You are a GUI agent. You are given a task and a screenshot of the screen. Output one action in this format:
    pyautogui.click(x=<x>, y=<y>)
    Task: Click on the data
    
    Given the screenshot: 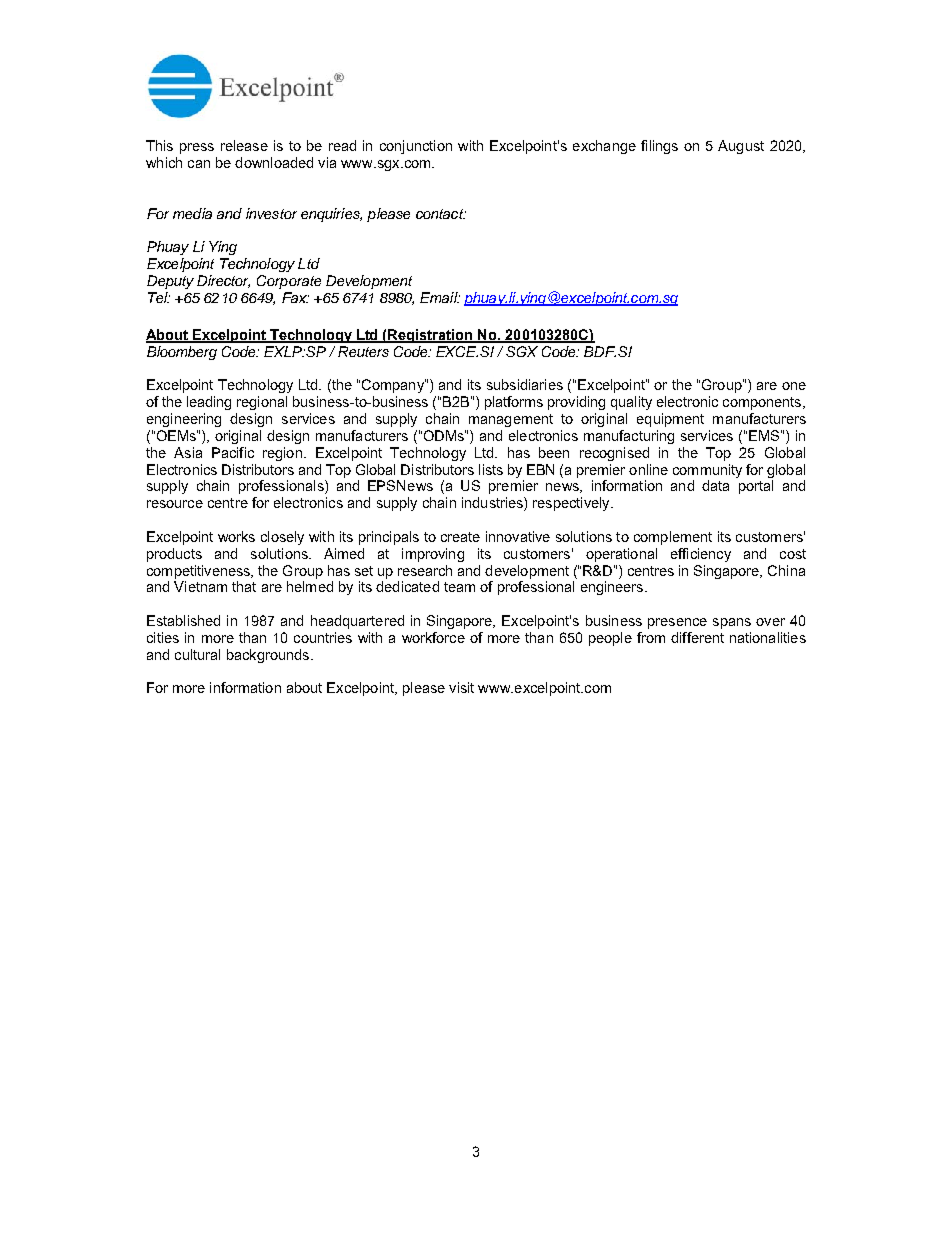 What is the action you would take?
    pyautogui.click(x=715, y=485)
